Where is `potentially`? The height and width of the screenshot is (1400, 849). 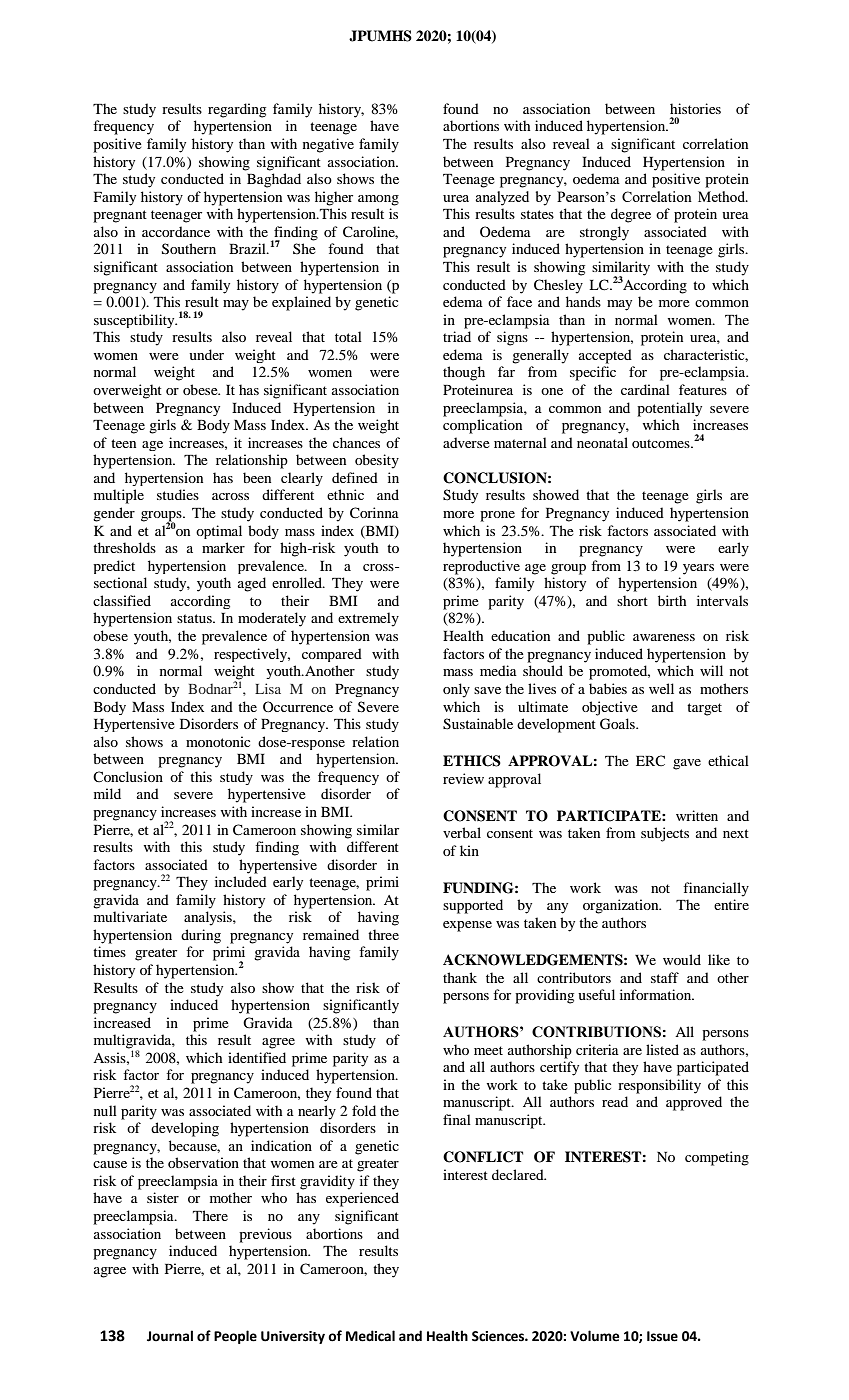 potentially is located at coordinates (669, 409).
